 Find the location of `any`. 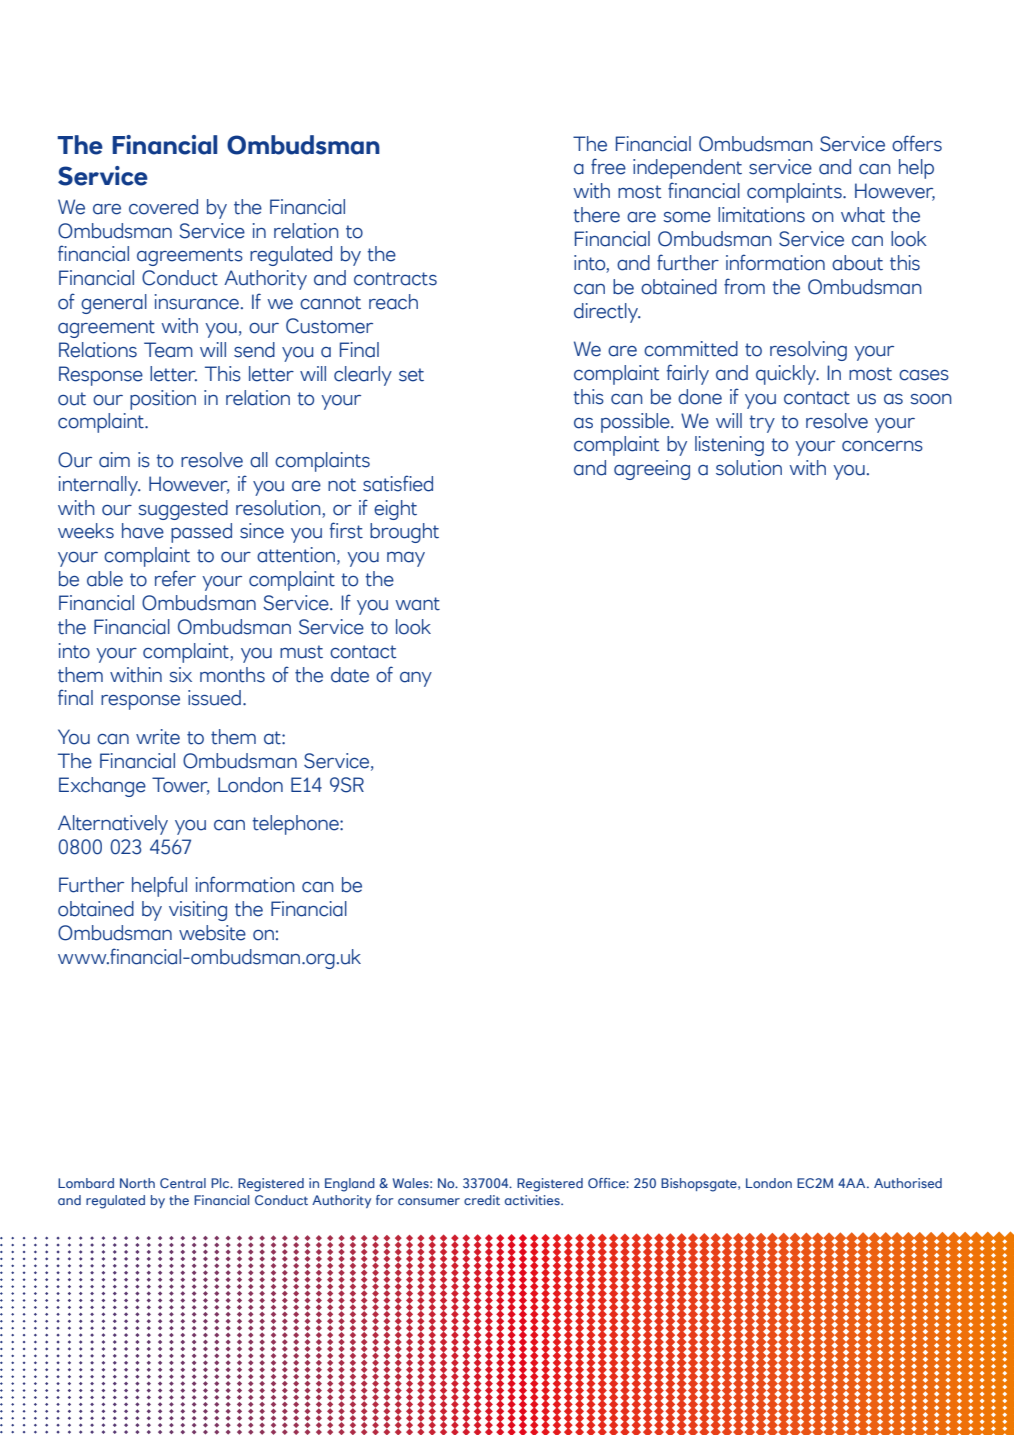

any is located at coordinates (416, 679).
